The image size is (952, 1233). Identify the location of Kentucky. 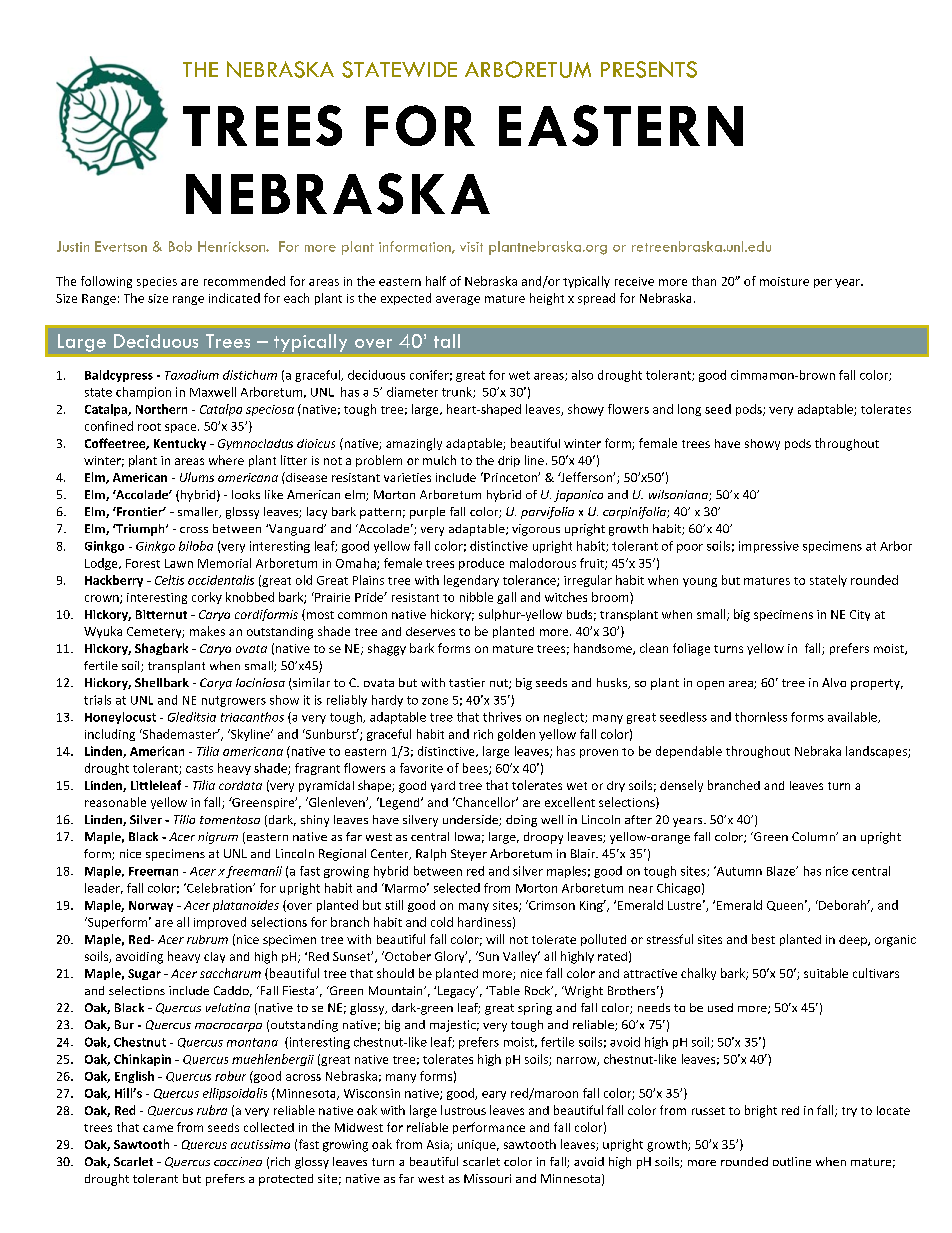
(180, 444).
